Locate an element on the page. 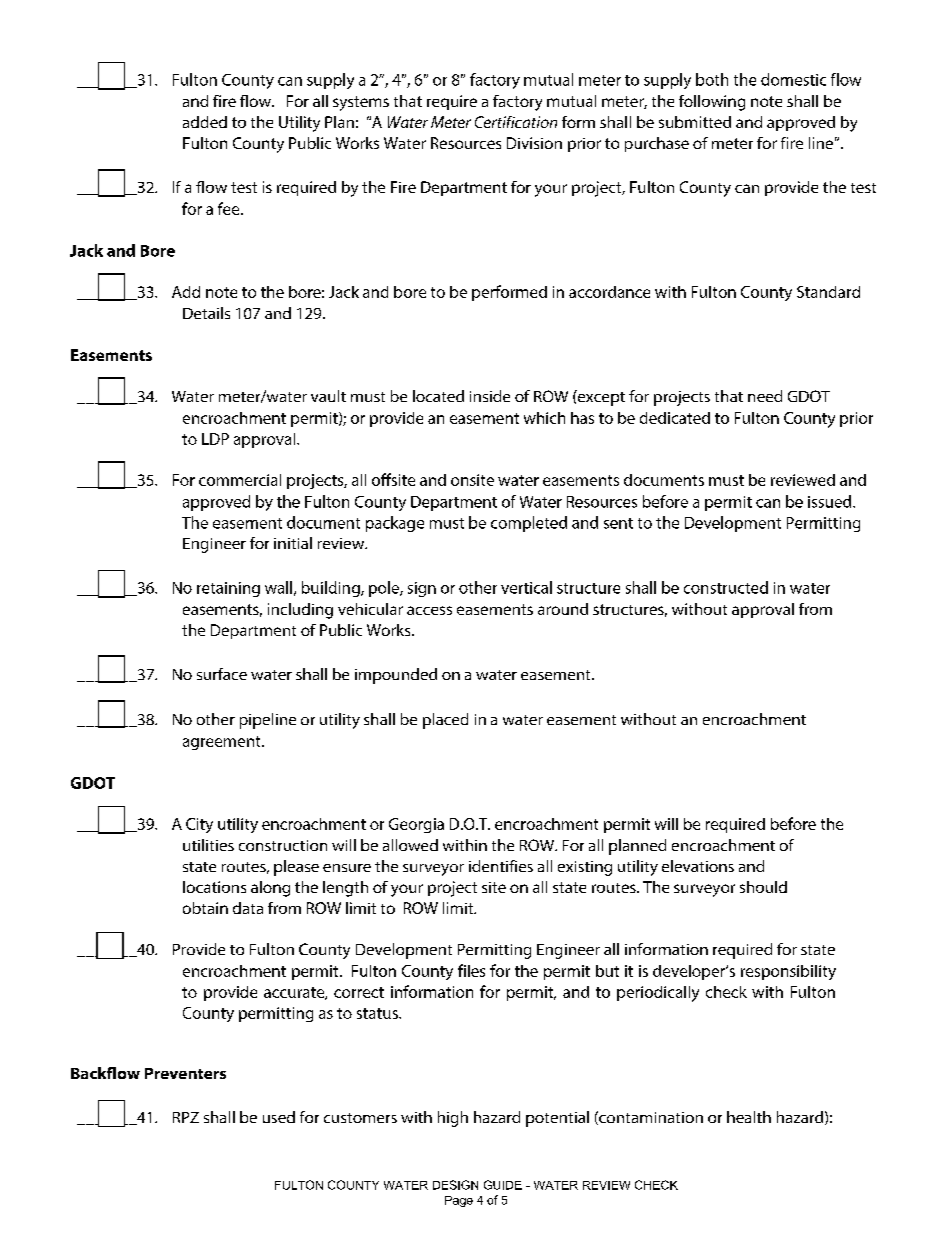  added is located at coordinates (205, 122).
